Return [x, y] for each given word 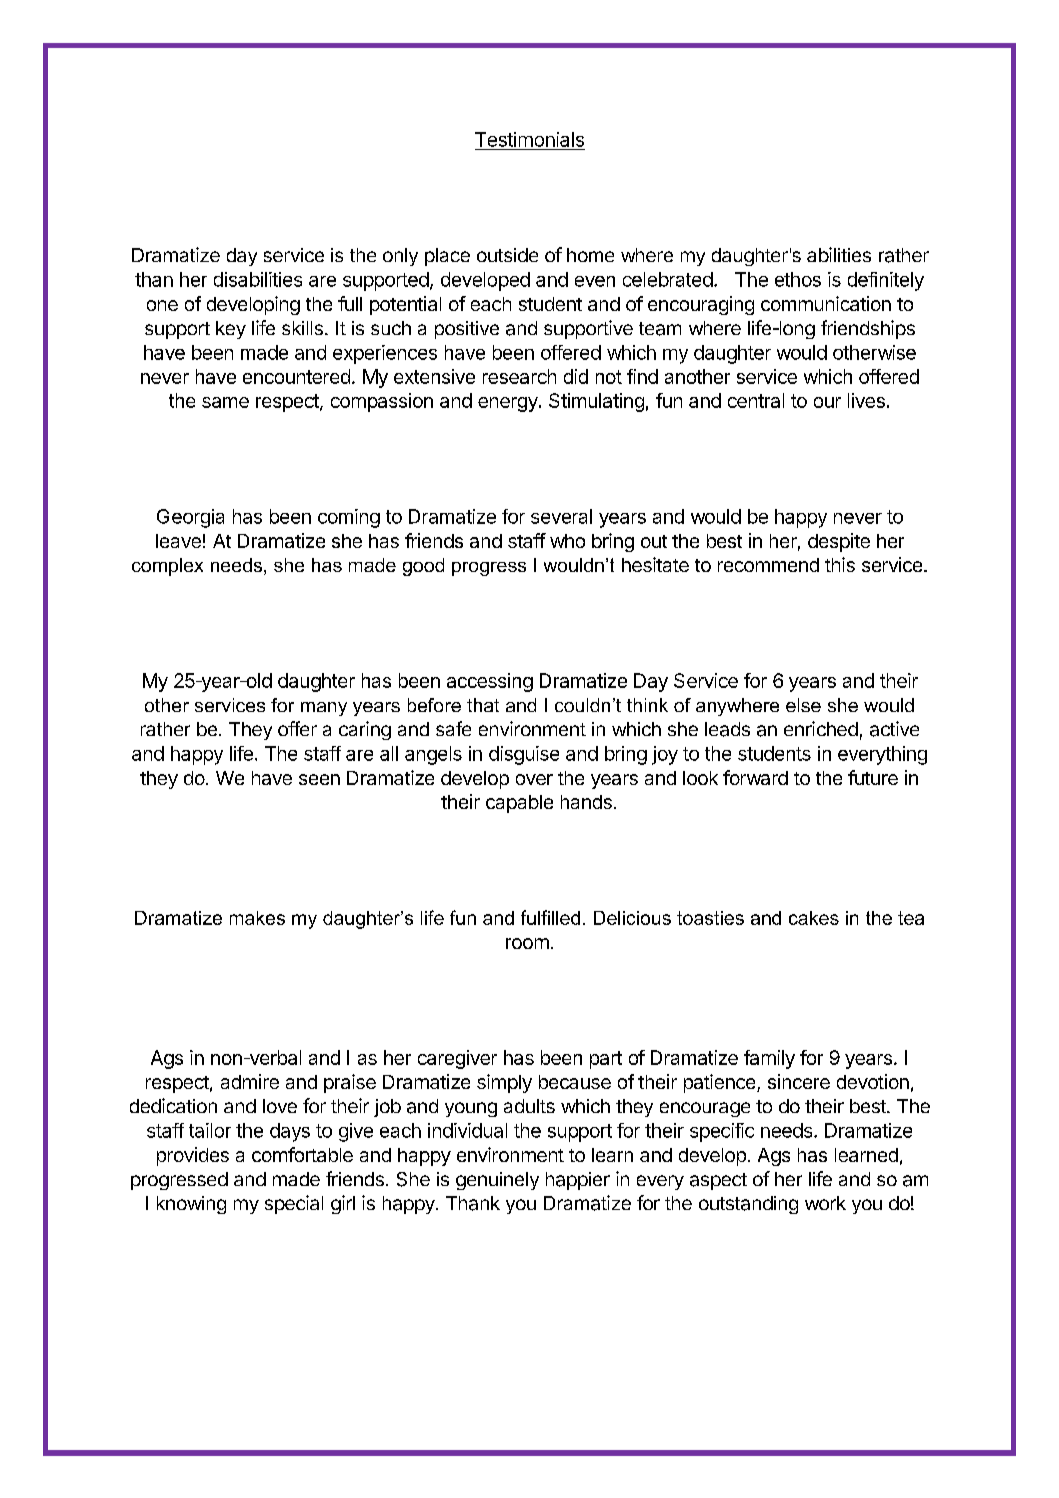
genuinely [497, 1181]
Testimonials [529, 139]
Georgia [190, 518]
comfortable [302, 1154]
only [400, 257]
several [561, 516]
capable [519, 804]
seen [319, 779]
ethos [798, 279]
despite [839, 542]
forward [755, 777]
